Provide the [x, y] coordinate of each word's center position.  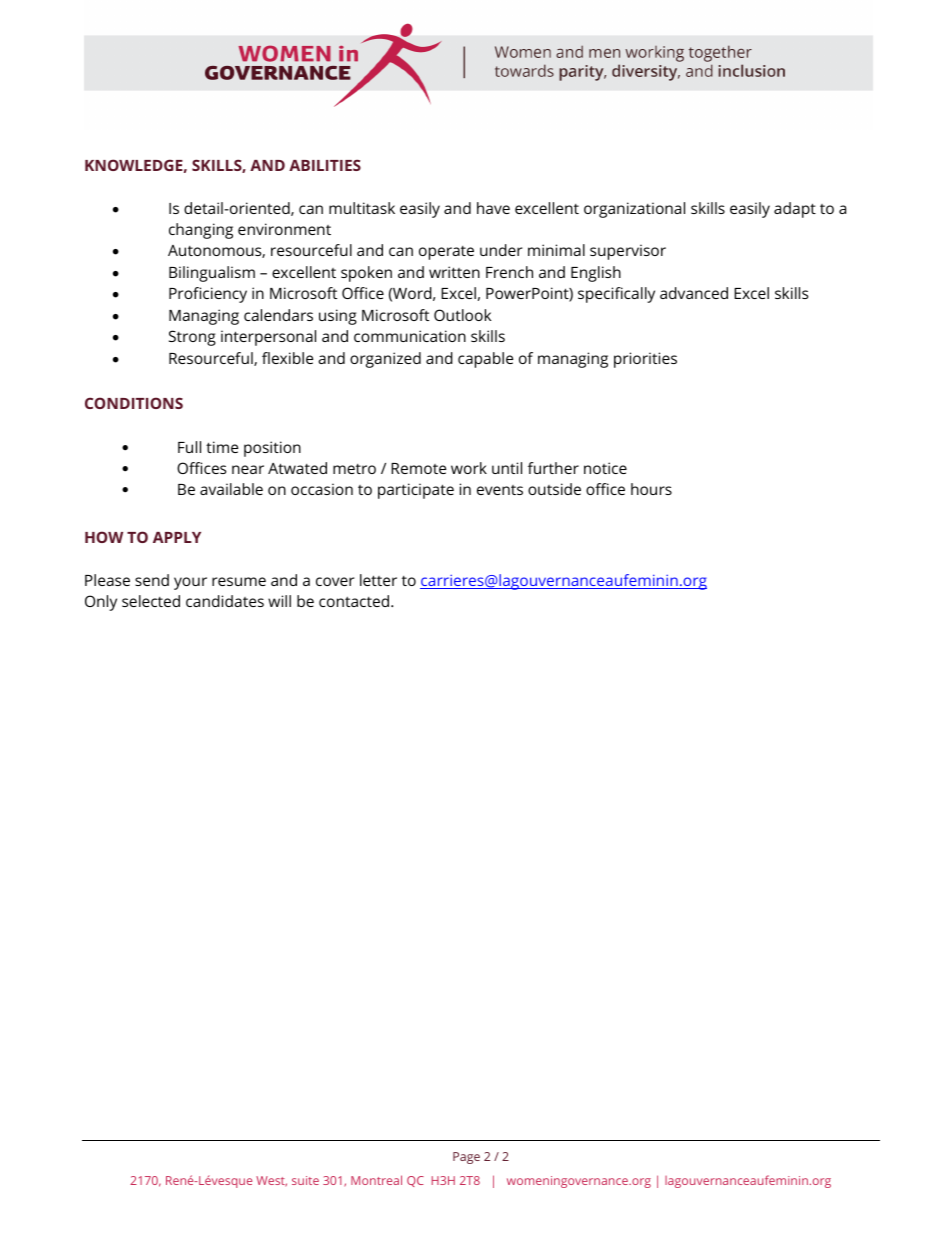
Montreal [376, 1180]
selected [151, 601]
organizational [634, 210]
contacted [355, 601]
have [493, 208]
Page [466, 1158]
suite [305, 1180]
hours [651, 489]
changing [201, 231]
